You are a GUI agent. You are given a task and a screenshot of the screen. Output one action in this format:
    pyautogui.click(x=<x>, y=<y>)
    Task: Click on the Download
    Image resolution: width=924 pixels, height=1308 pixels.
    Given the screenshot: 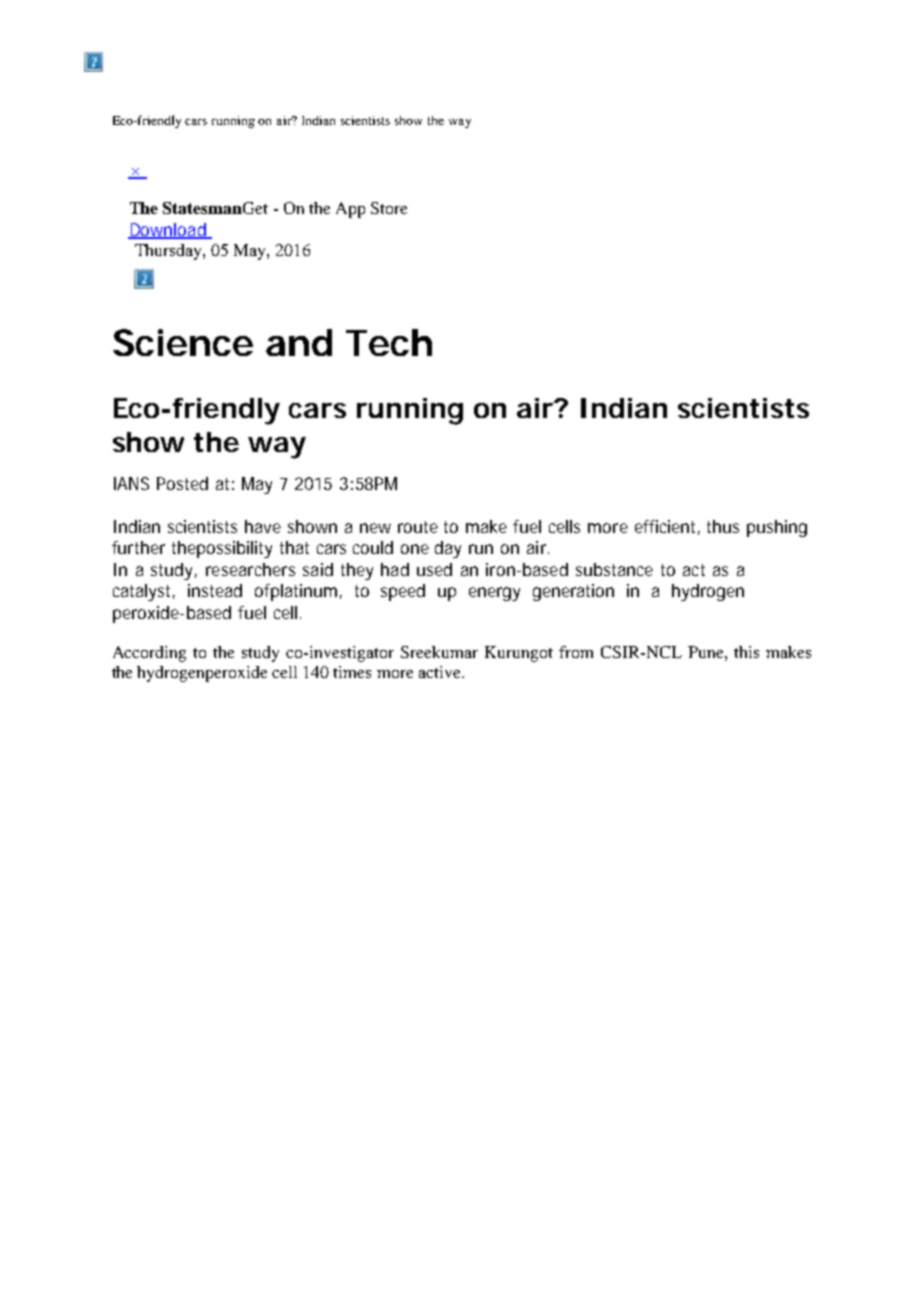 What is the action you would take?
    pyautogui.click(x=167, y=231)
